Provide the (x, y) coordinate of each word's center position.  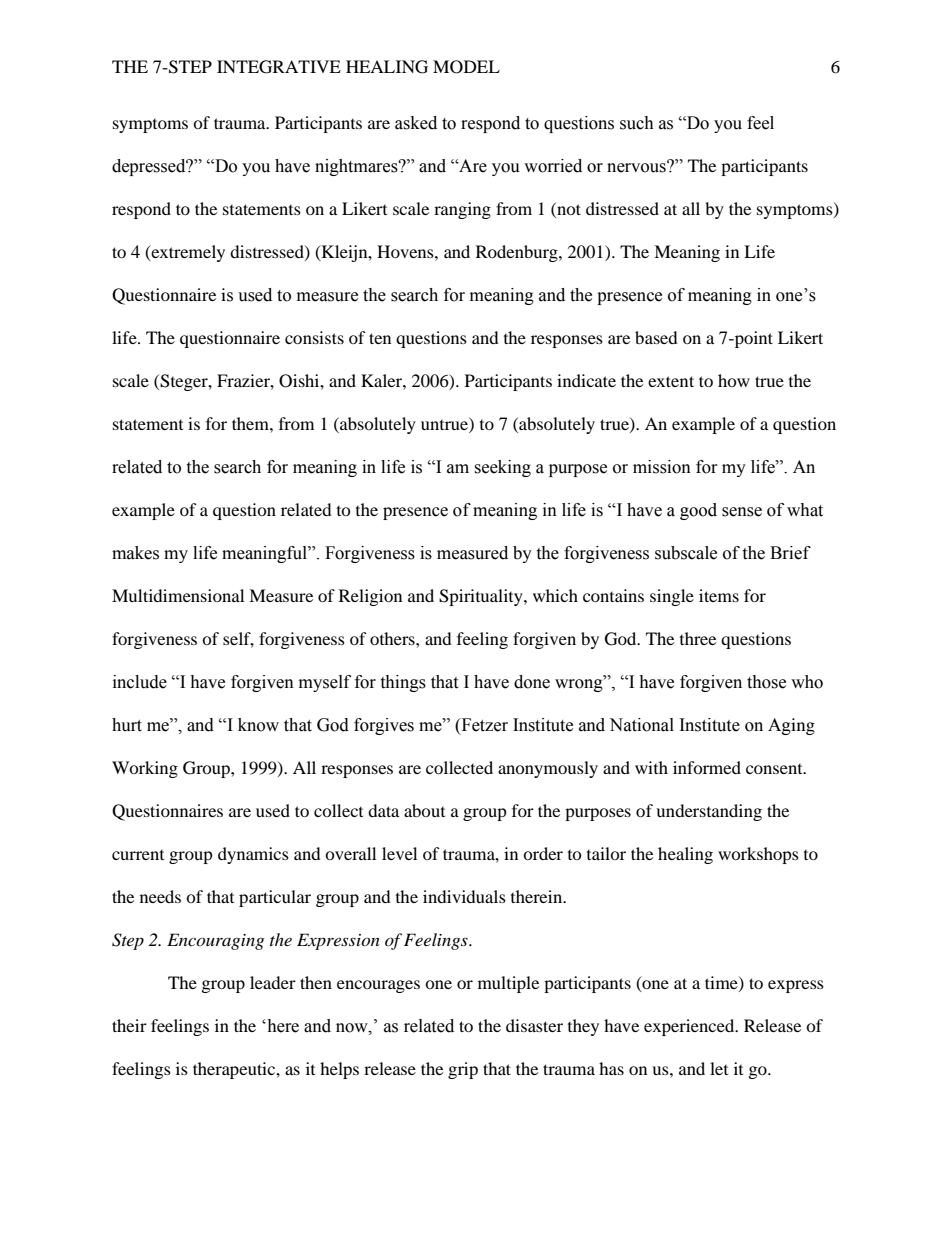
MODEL (466, 67)
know (258, 725)
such (637, 123)
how (734, 380)
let (719, 1068)
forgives (384, 726)
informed (707, 767)
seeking (502, 468)
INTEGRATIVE (279, 67)
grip (463, 1070)
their (129, 1025)
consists (314, 337)
